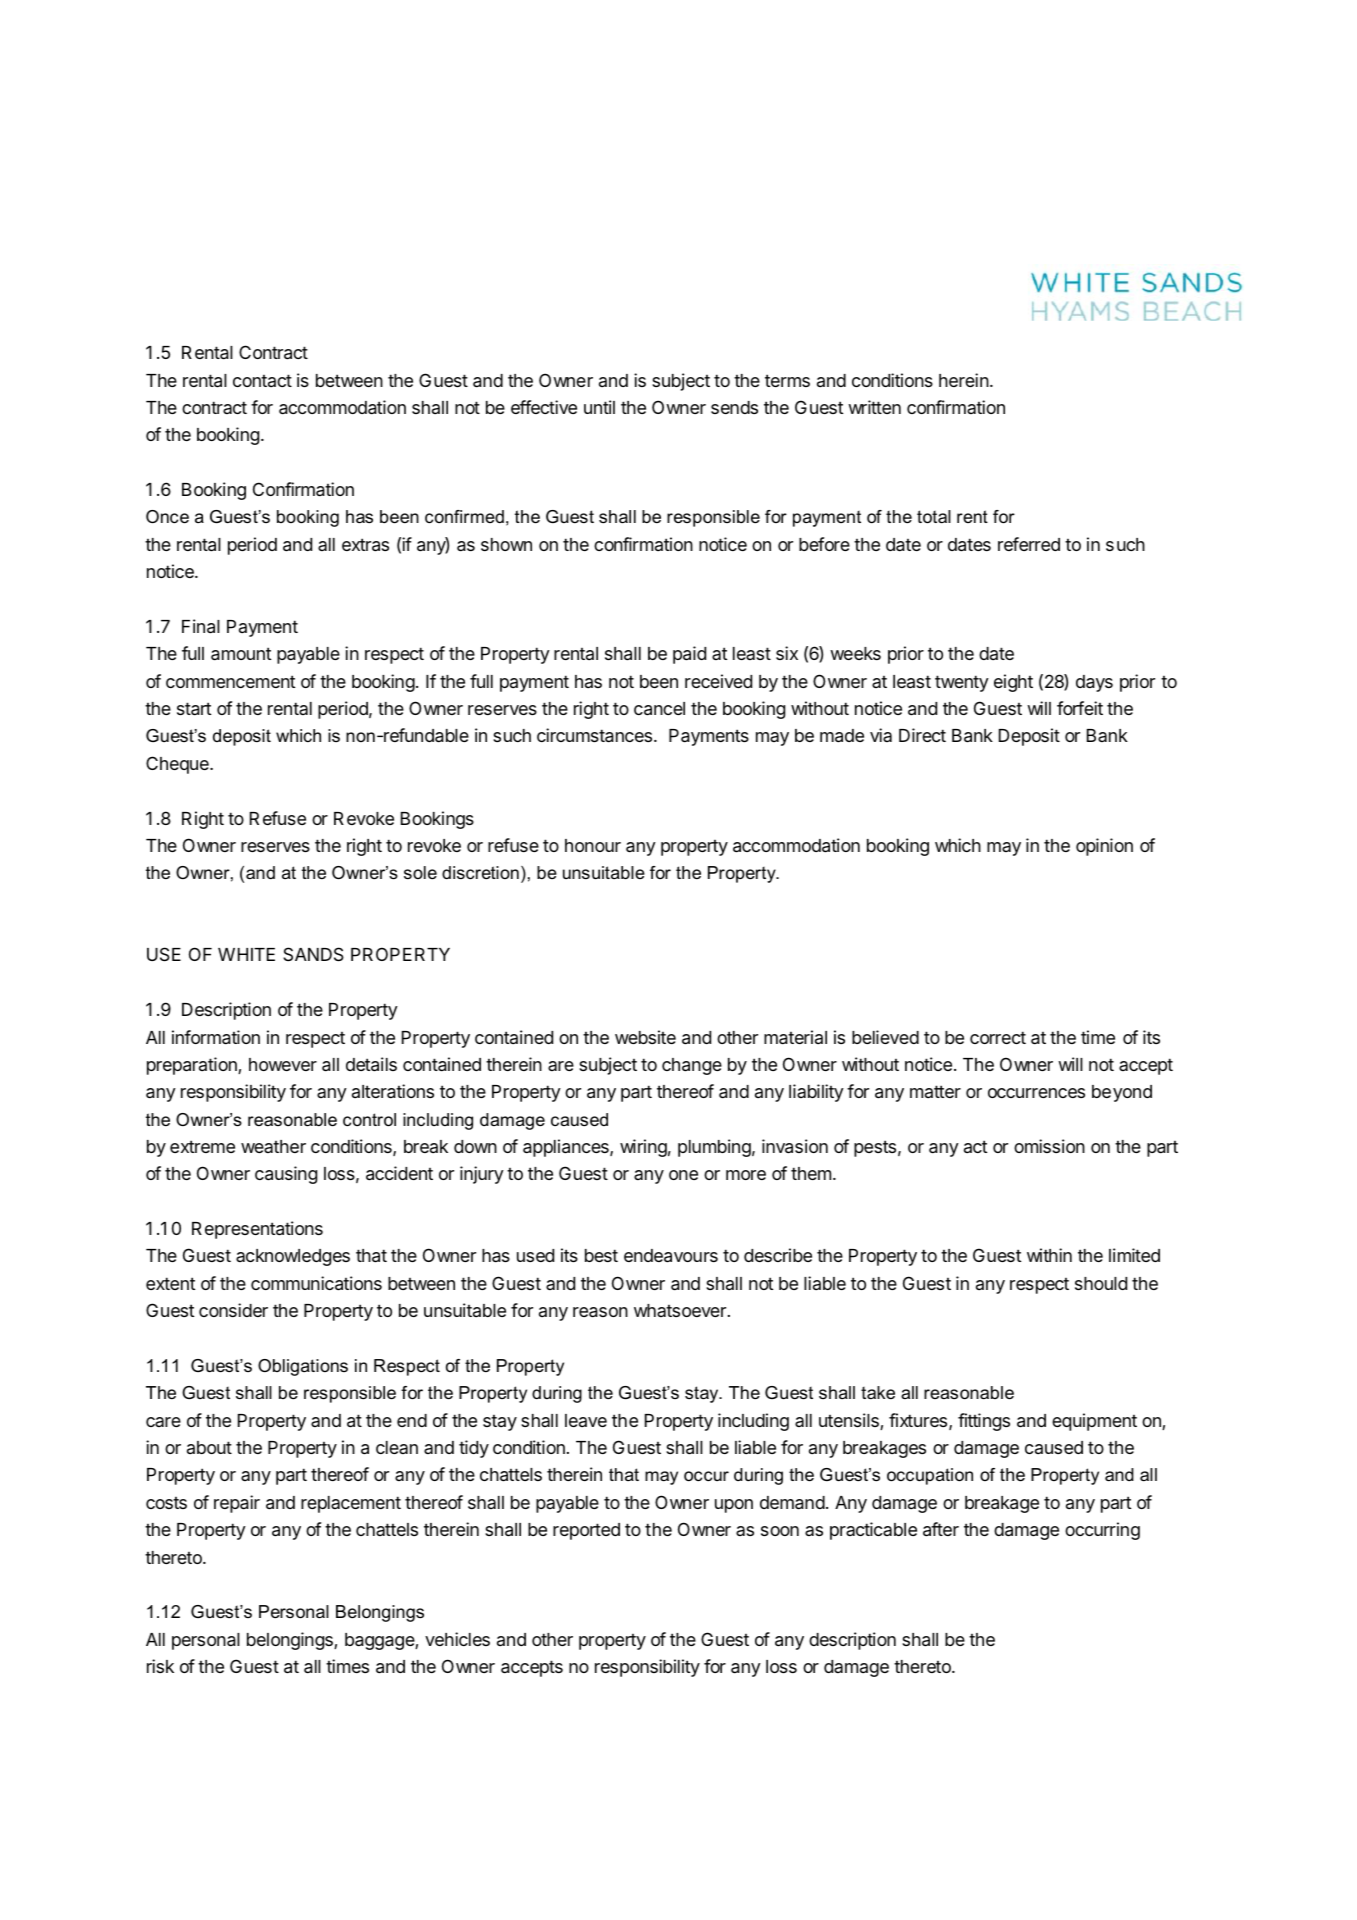  What do you see at coordinates (593, 845) in the image?
I see `honour` at bounding box center [593, 845].
